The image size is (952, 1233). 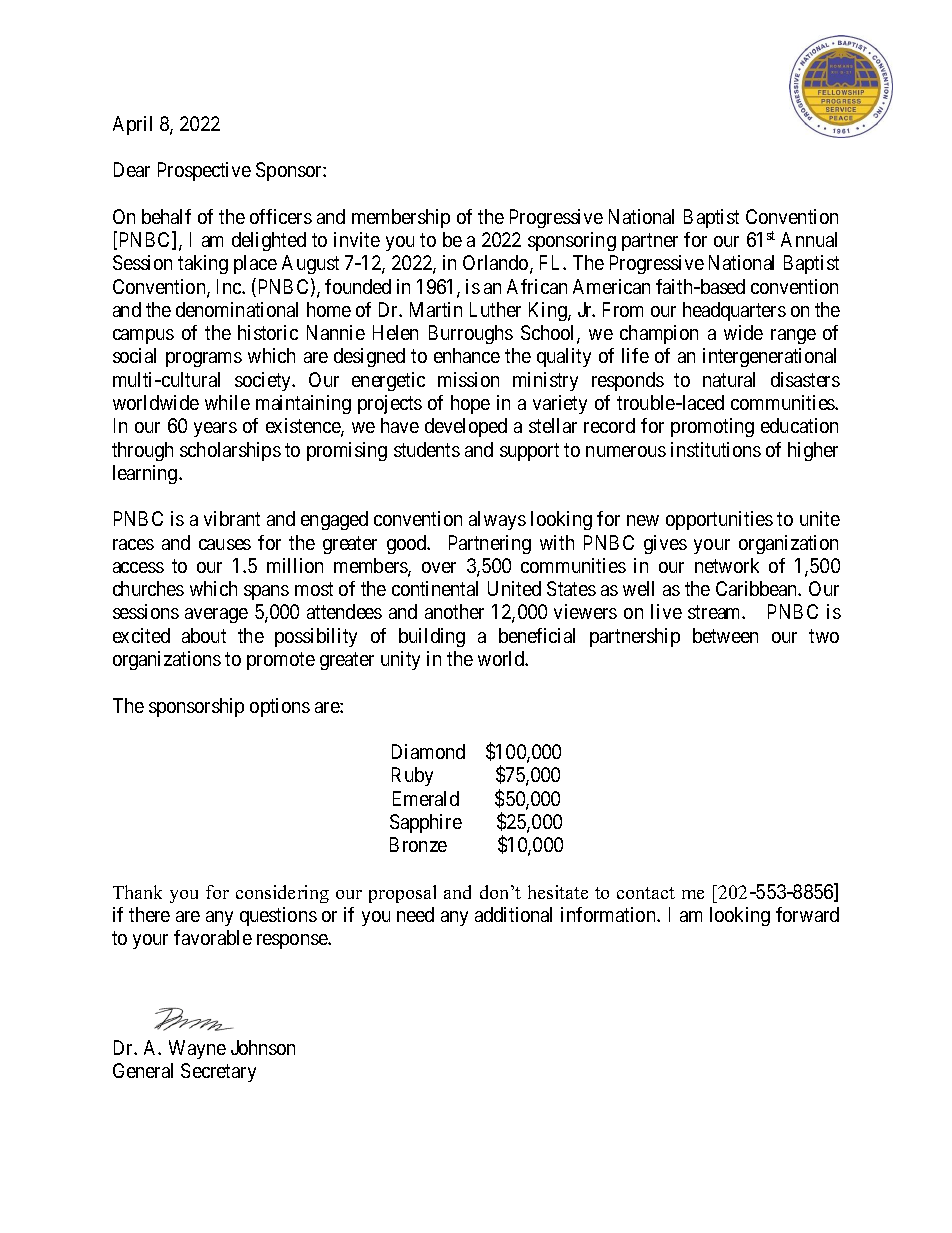 What do you see at coordinates (513, 914) in the page?
I see `additional` at bounding box center [513, 914].
